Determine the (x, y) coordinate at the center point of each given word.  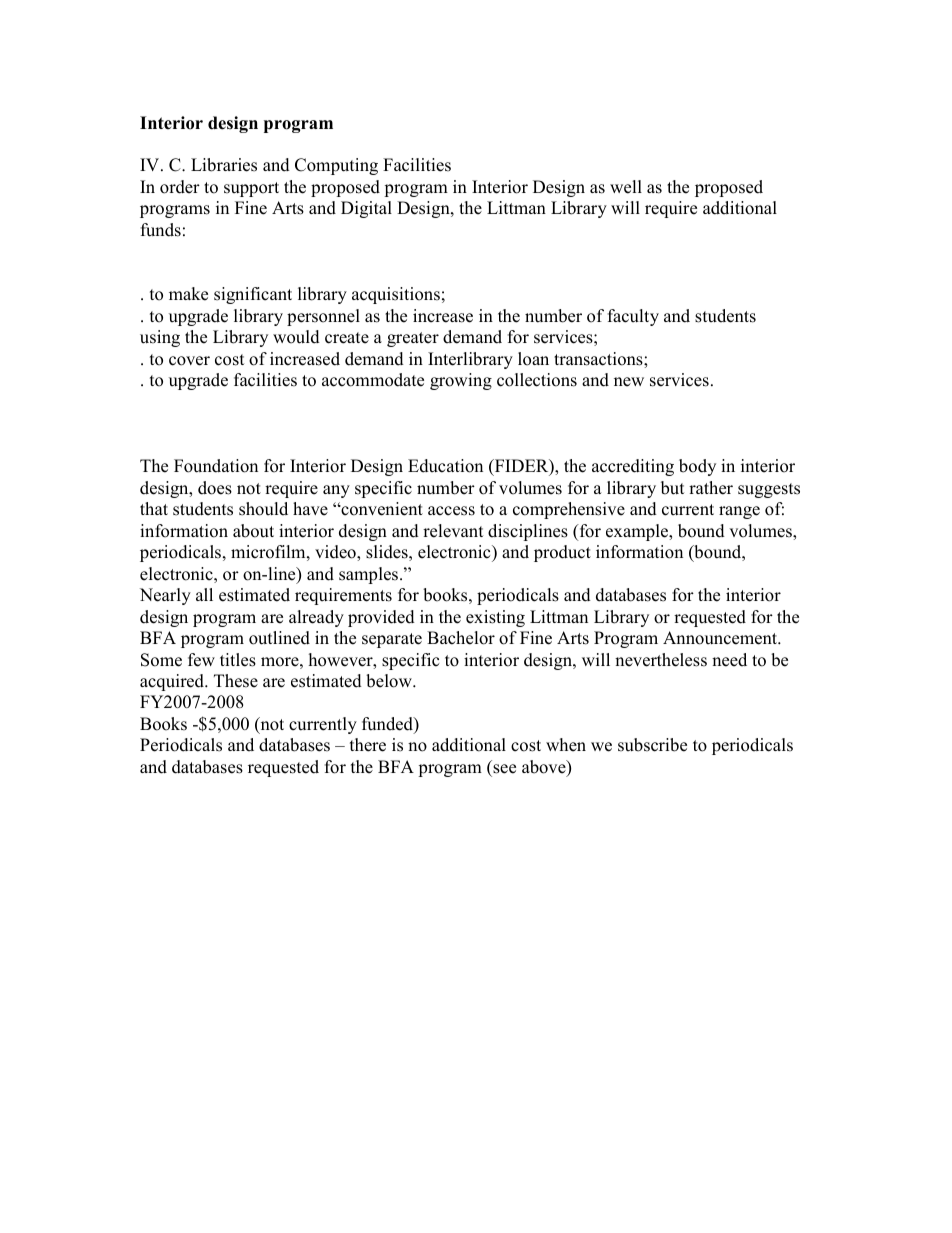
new (629, 382)
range (739, 512)
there (368, 745)
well (626, 187)
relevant (453, 531)
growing (461, 381)
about (253, 531)
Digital (366, 209)
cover (189, 361)
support (251, 189)
